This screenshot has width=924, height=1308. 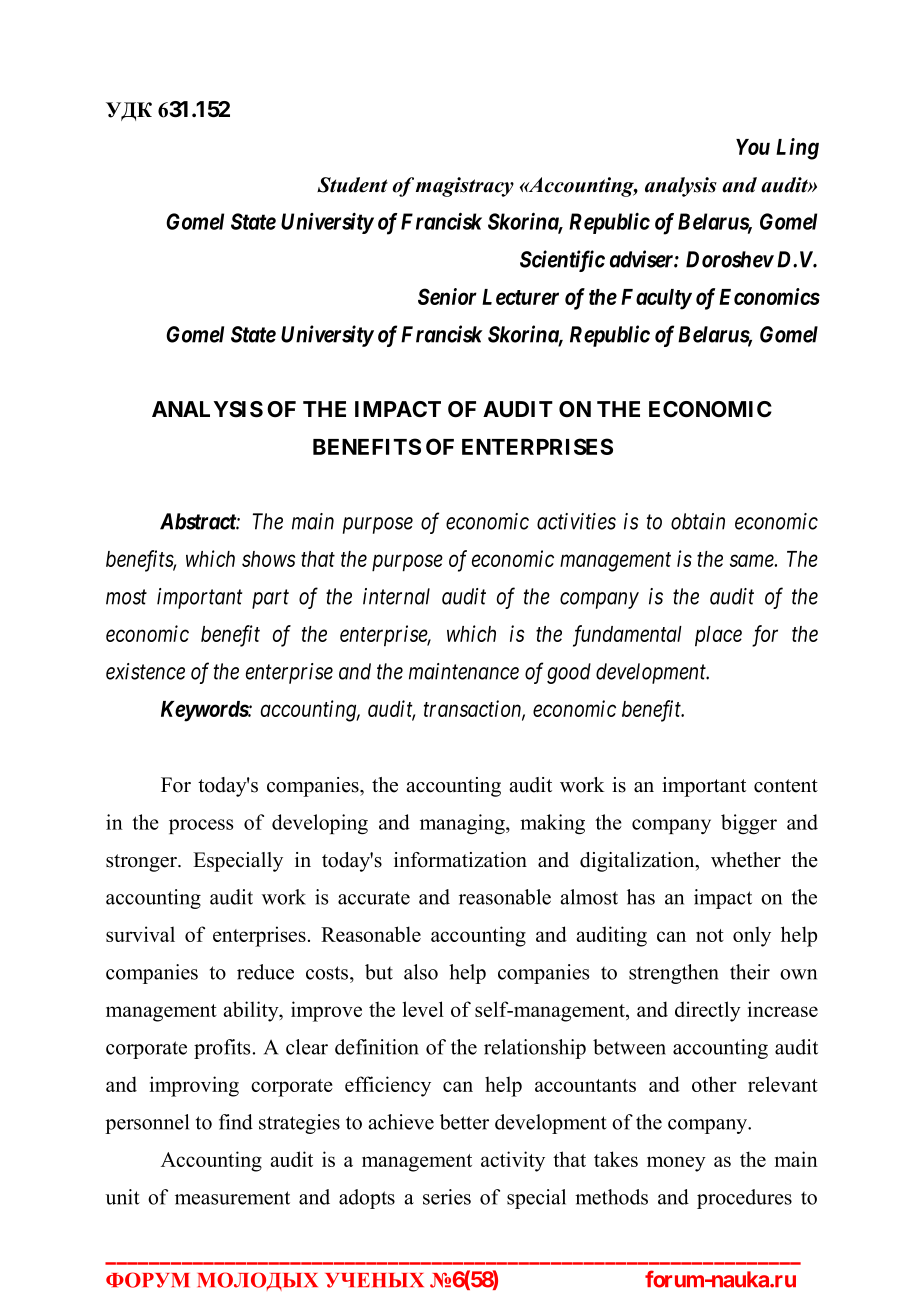 I want to click on place, so click(x=718, y=636).
